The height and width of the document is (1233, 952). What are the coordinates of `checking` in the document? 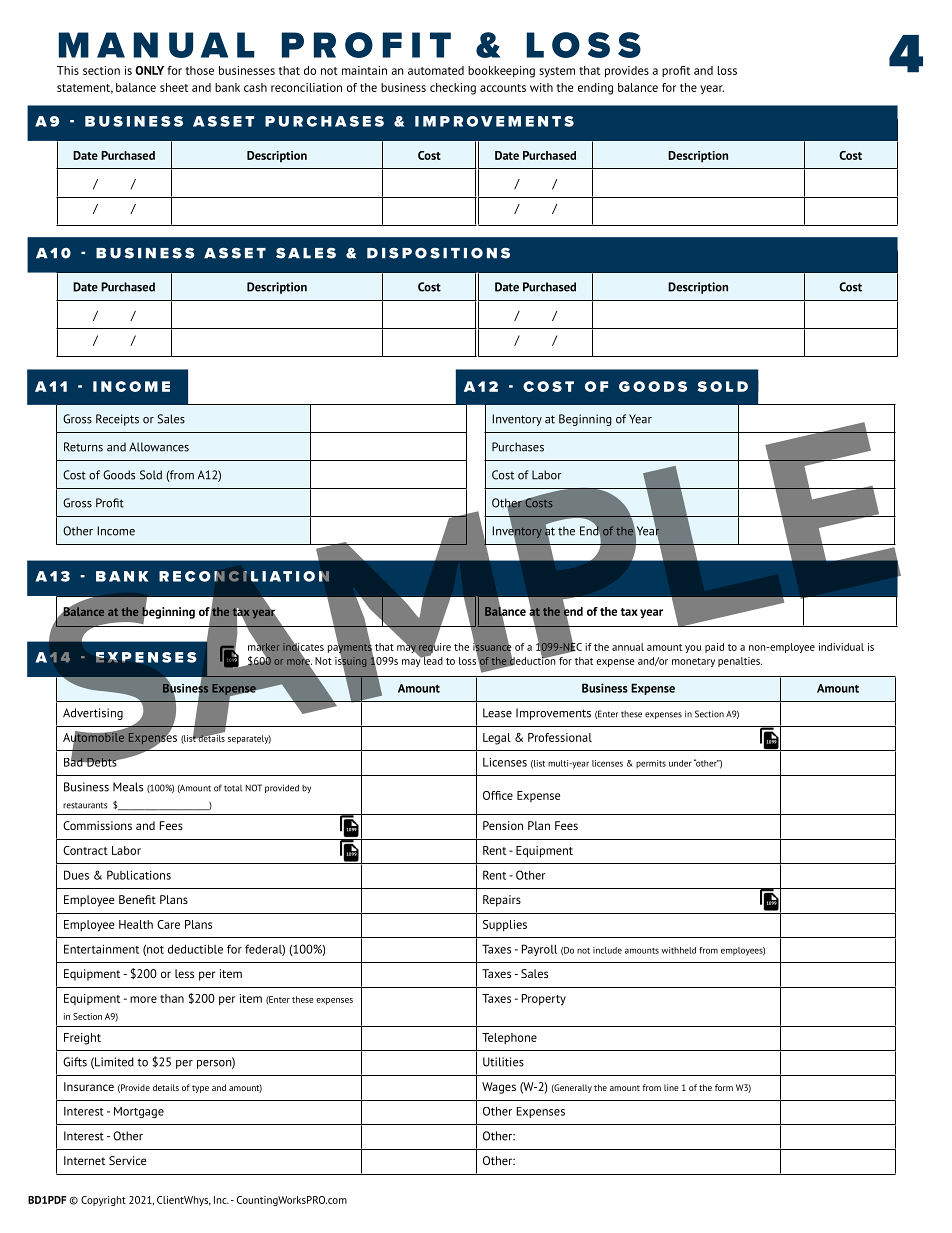 It's located at (453, 89).
